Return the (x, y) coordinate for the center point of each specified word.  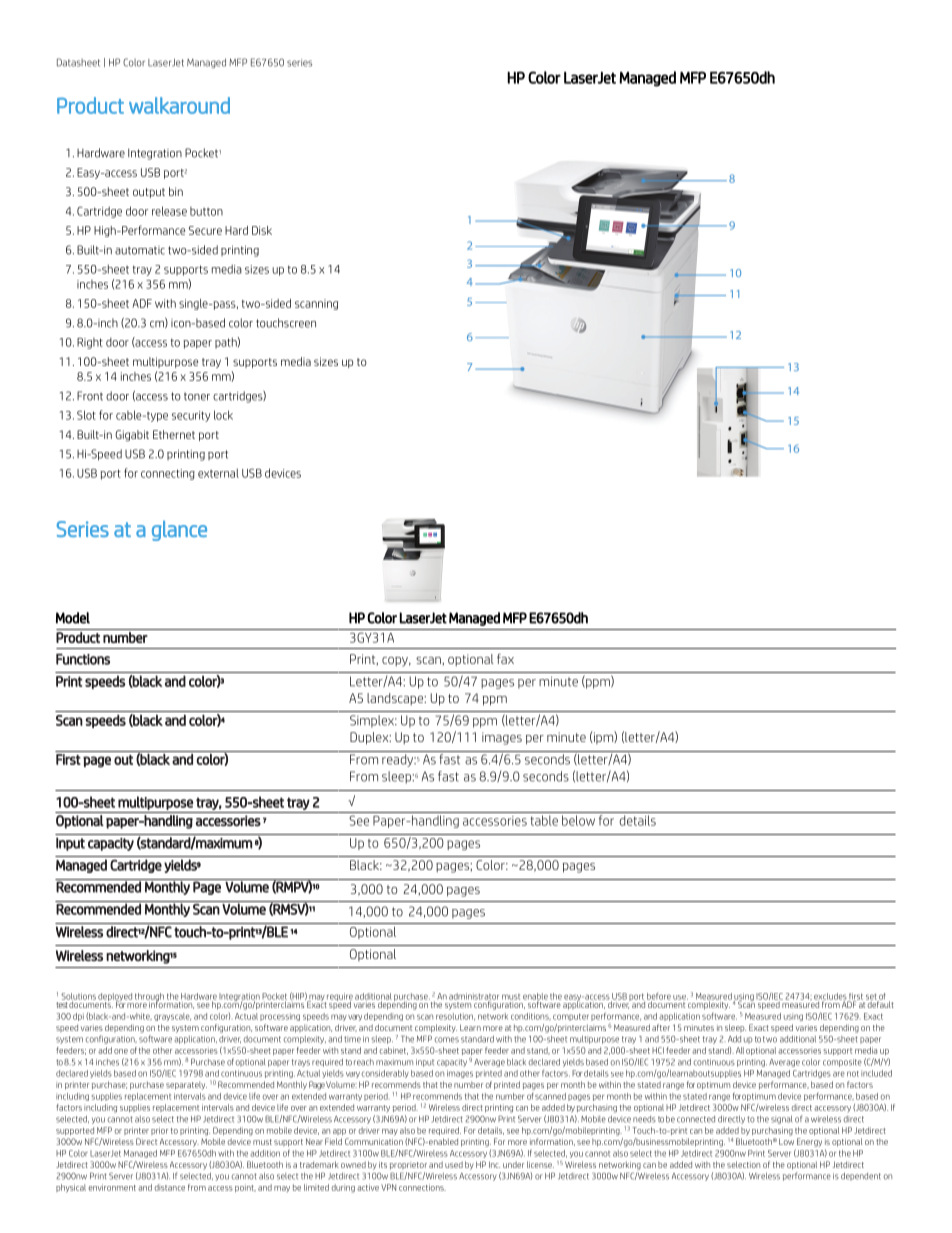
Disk (262, 230)
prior (159, 1131)
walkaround (179, 105)
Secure (205, 230)
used (454, 1164)
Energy (809, 1142)
